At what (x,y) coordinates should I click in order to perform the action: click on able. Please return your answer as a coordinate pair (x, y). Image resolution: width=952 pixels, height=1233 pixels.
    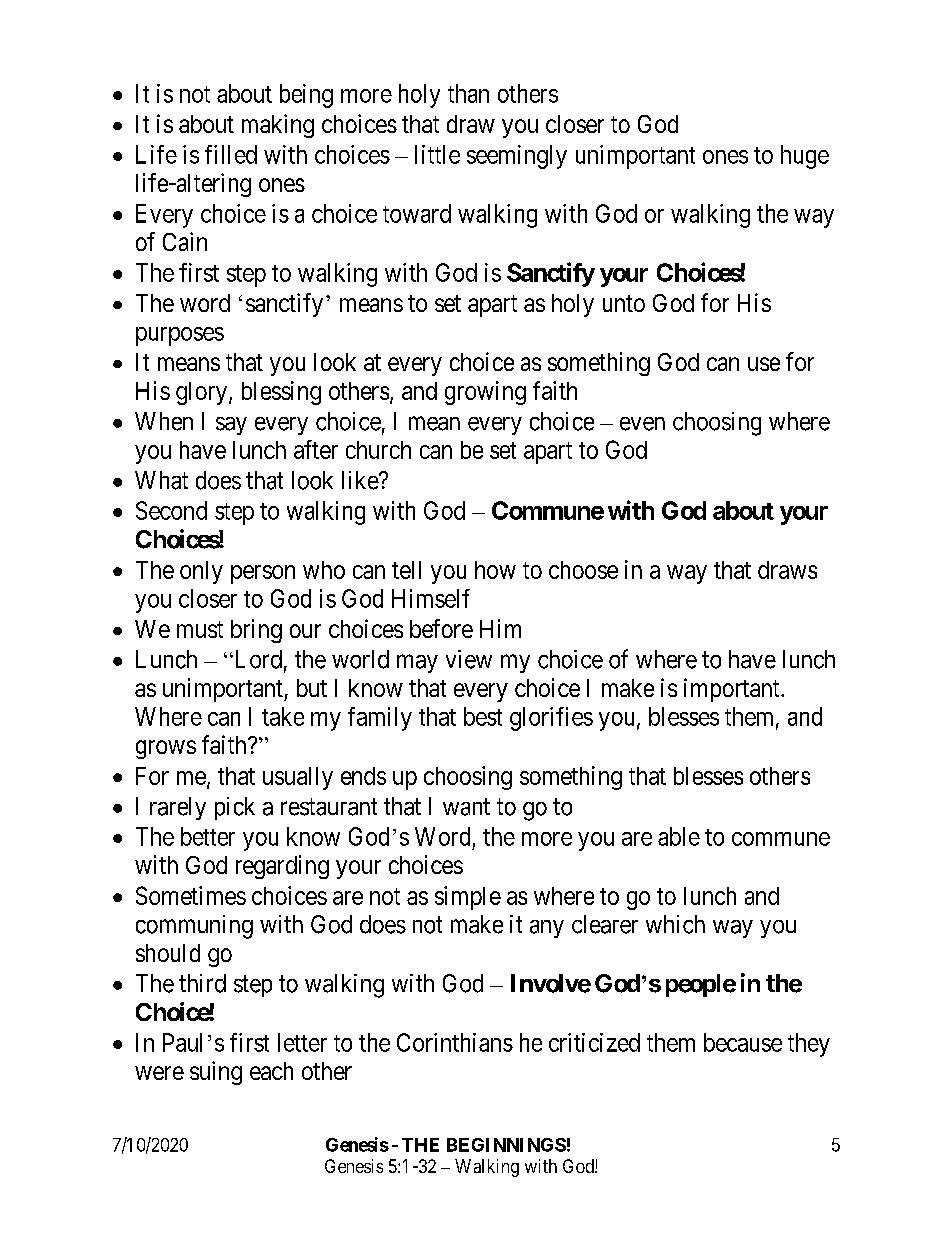
    Looking at the image, I should click on (679, 836).
